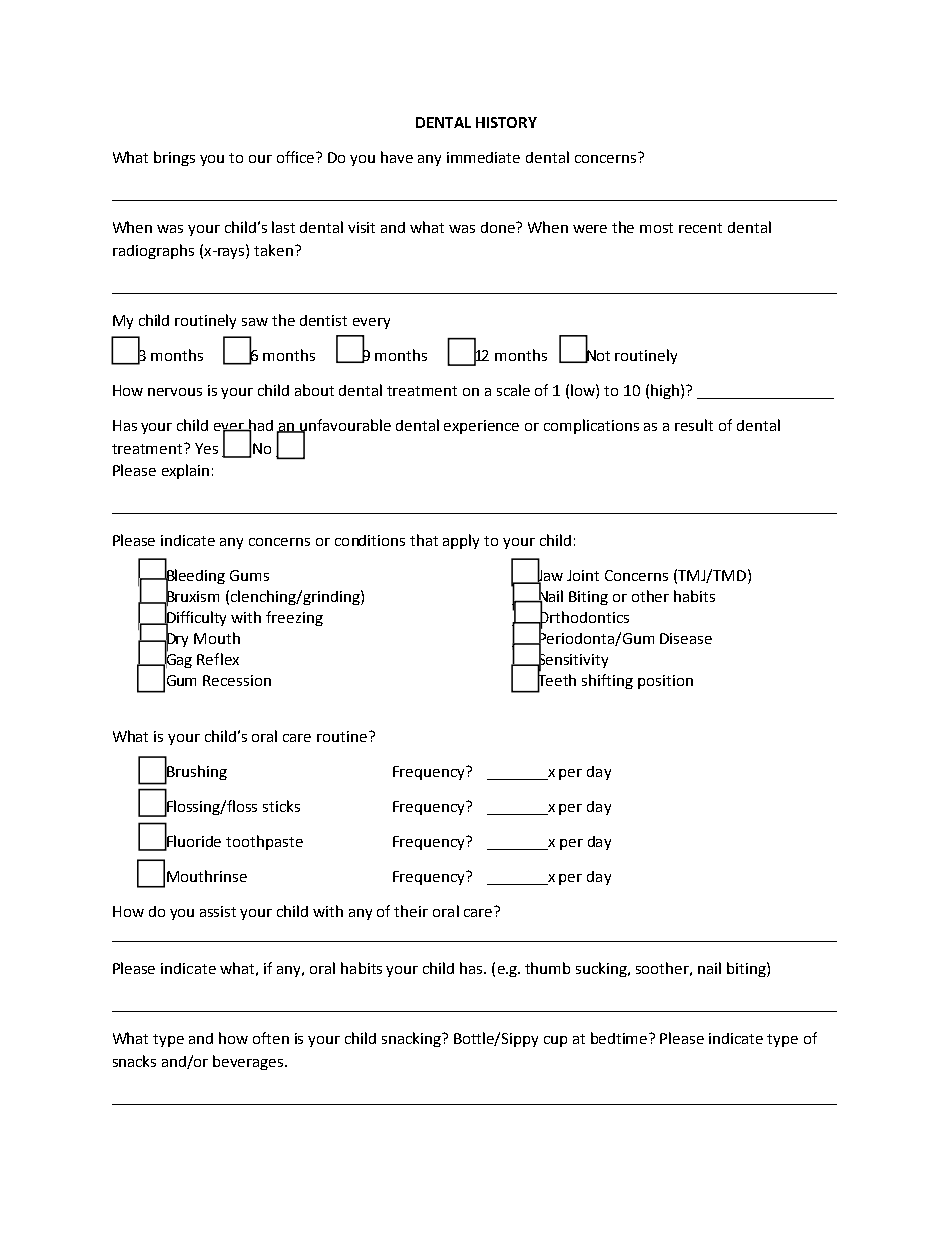 Image resolution: width=952 pixels, height=1233 pixels. What do you see at coordinates (607, 681) in the document?
I see `shifting` at bounding box center [607, 681].
